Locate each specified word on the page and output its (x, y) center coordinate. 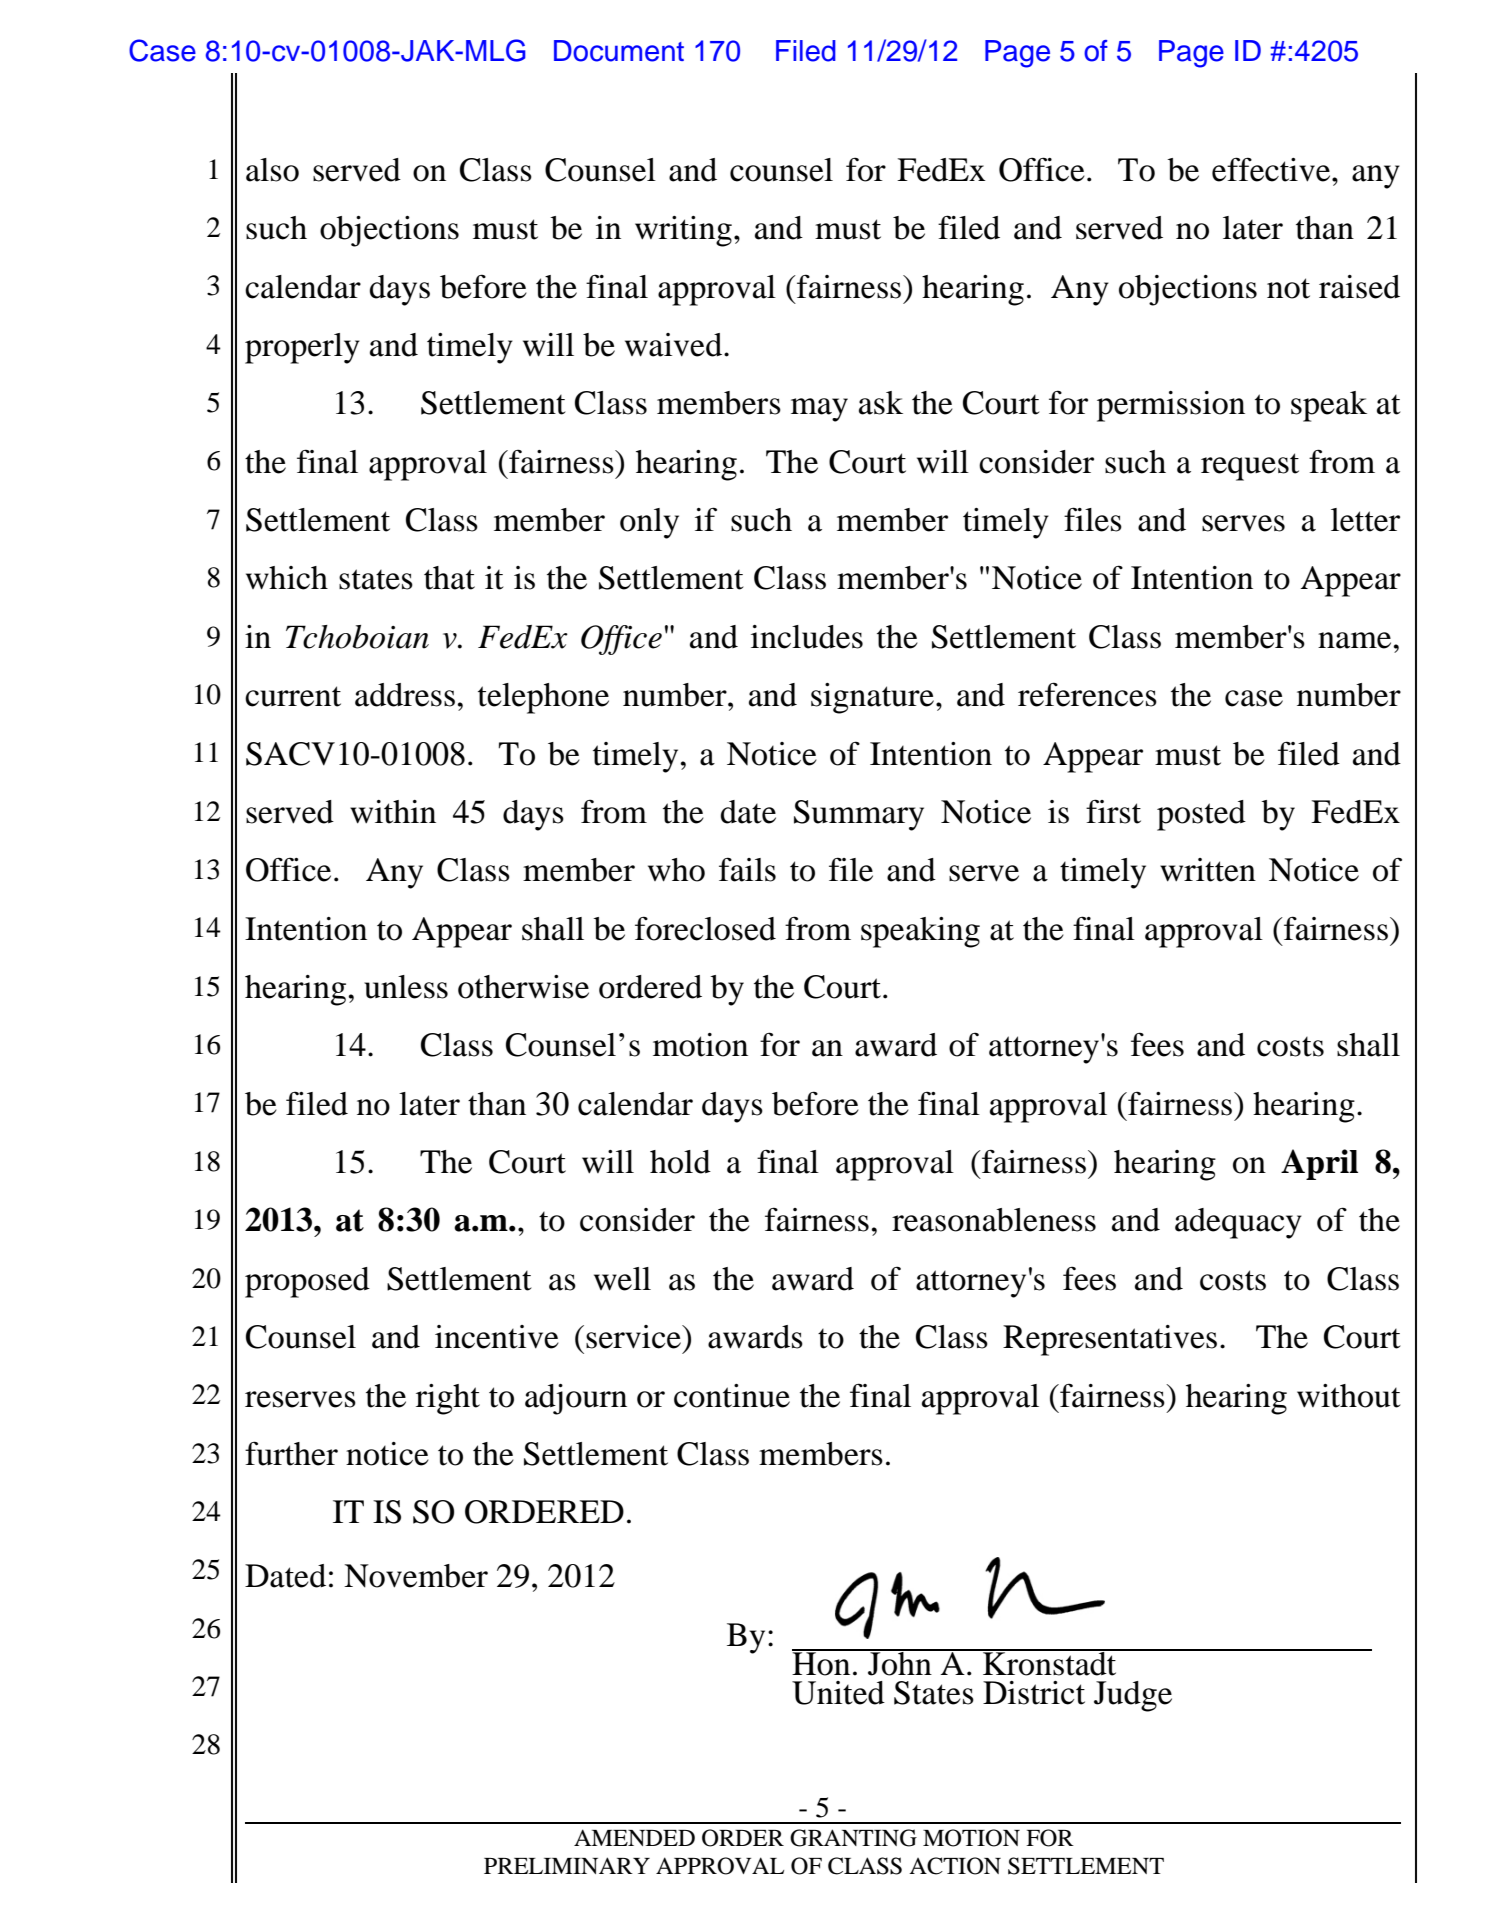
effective (1272, 169)
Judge (1133, 1696)
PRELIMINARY (567, 1865)
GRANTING (853, 1838)
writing (683, 231)
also (272, 170)
